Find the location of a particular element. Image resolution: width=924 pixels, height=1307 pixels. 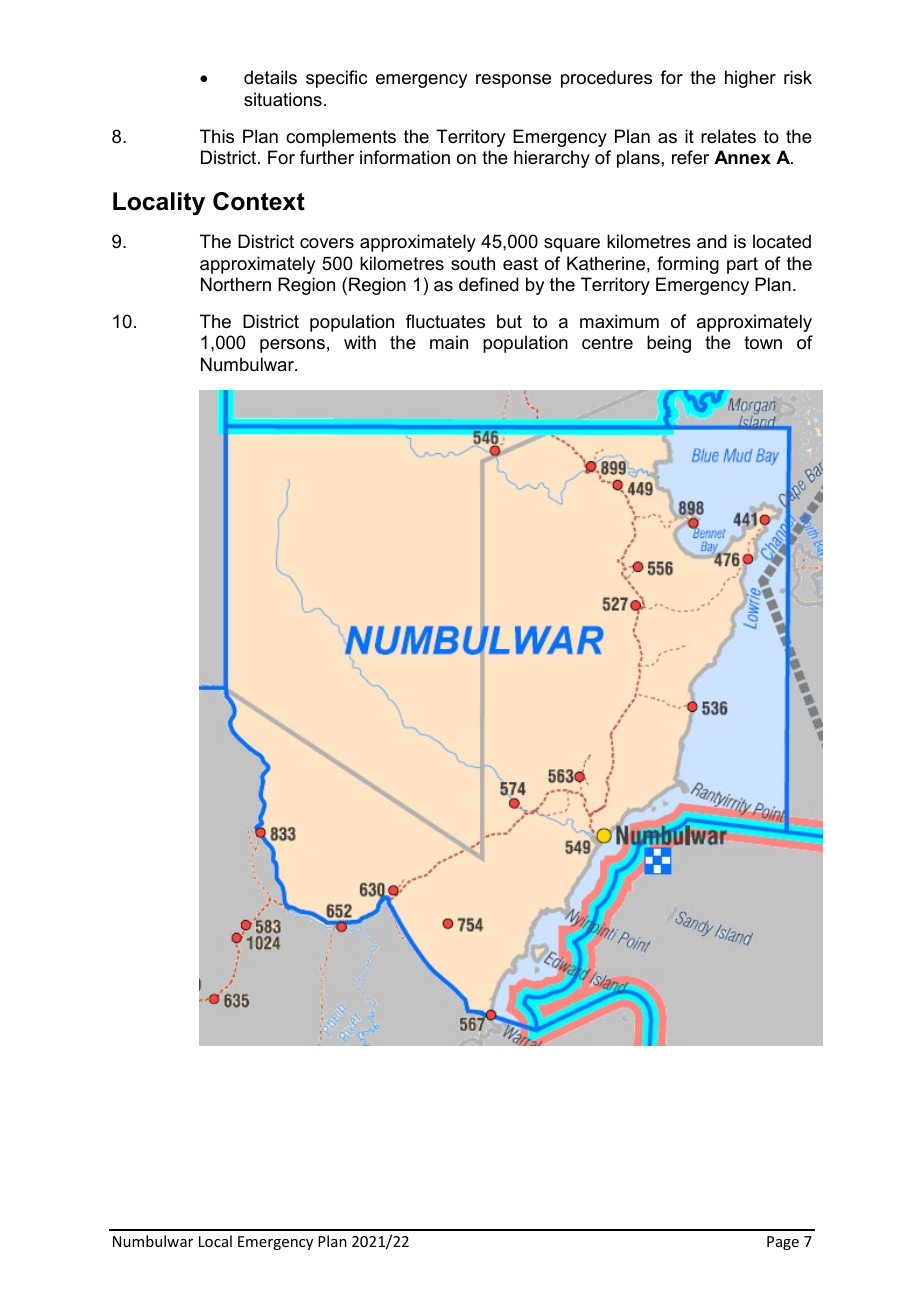

relates is located at coordinates (728, 136).
